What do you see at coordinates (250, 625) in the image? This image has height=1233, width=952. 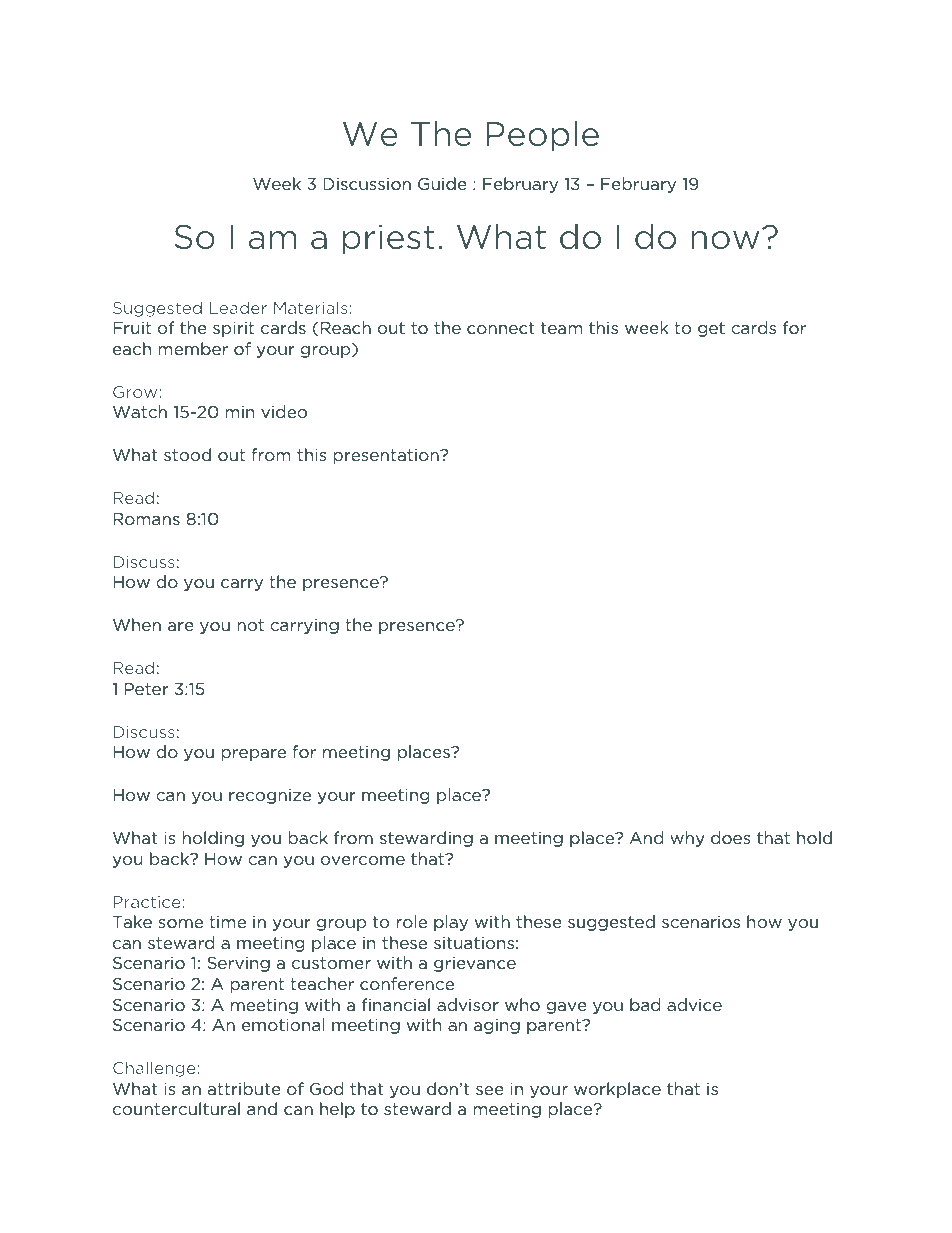 I see `not` at bounding box center [250, 625].
